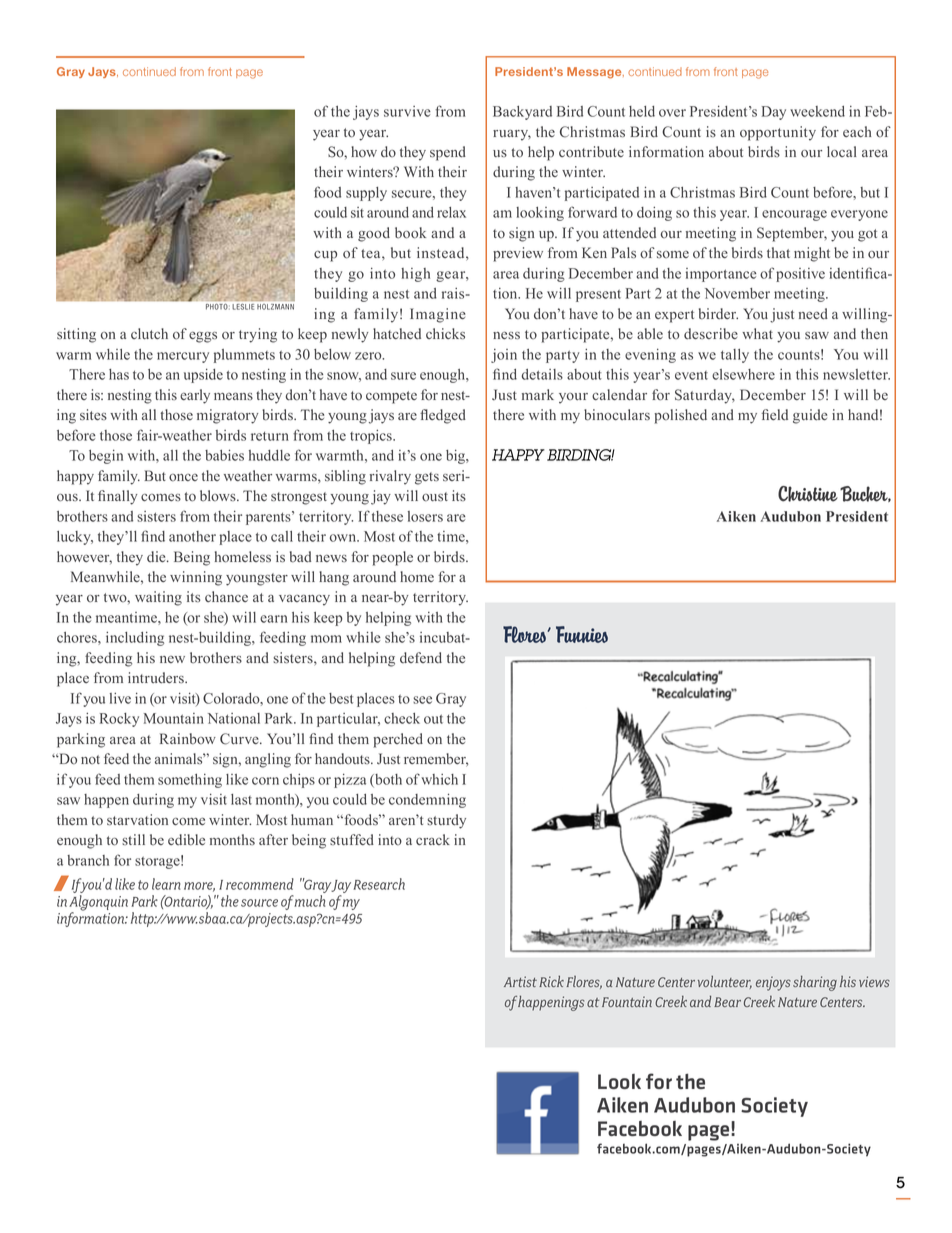  What do you see at coordinates (773, 983) in the image?
I see `enjoys` at bounding box center [773, 983].
